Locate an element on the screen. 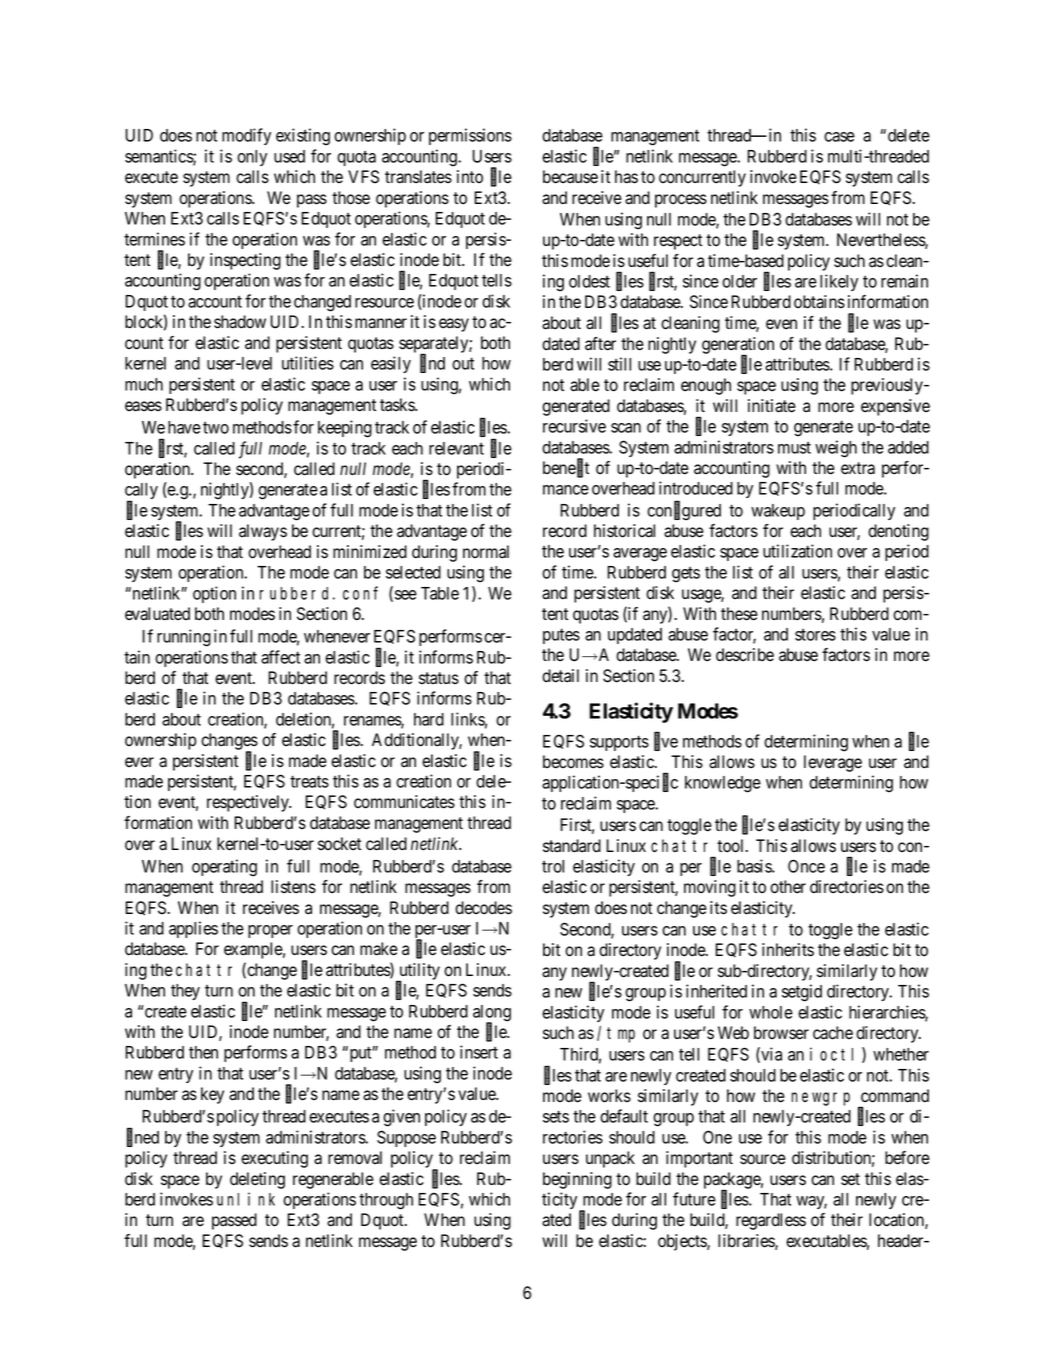 The height and width of the screenshot is (1372, 1060). only is located at coordinates (252, 158).
